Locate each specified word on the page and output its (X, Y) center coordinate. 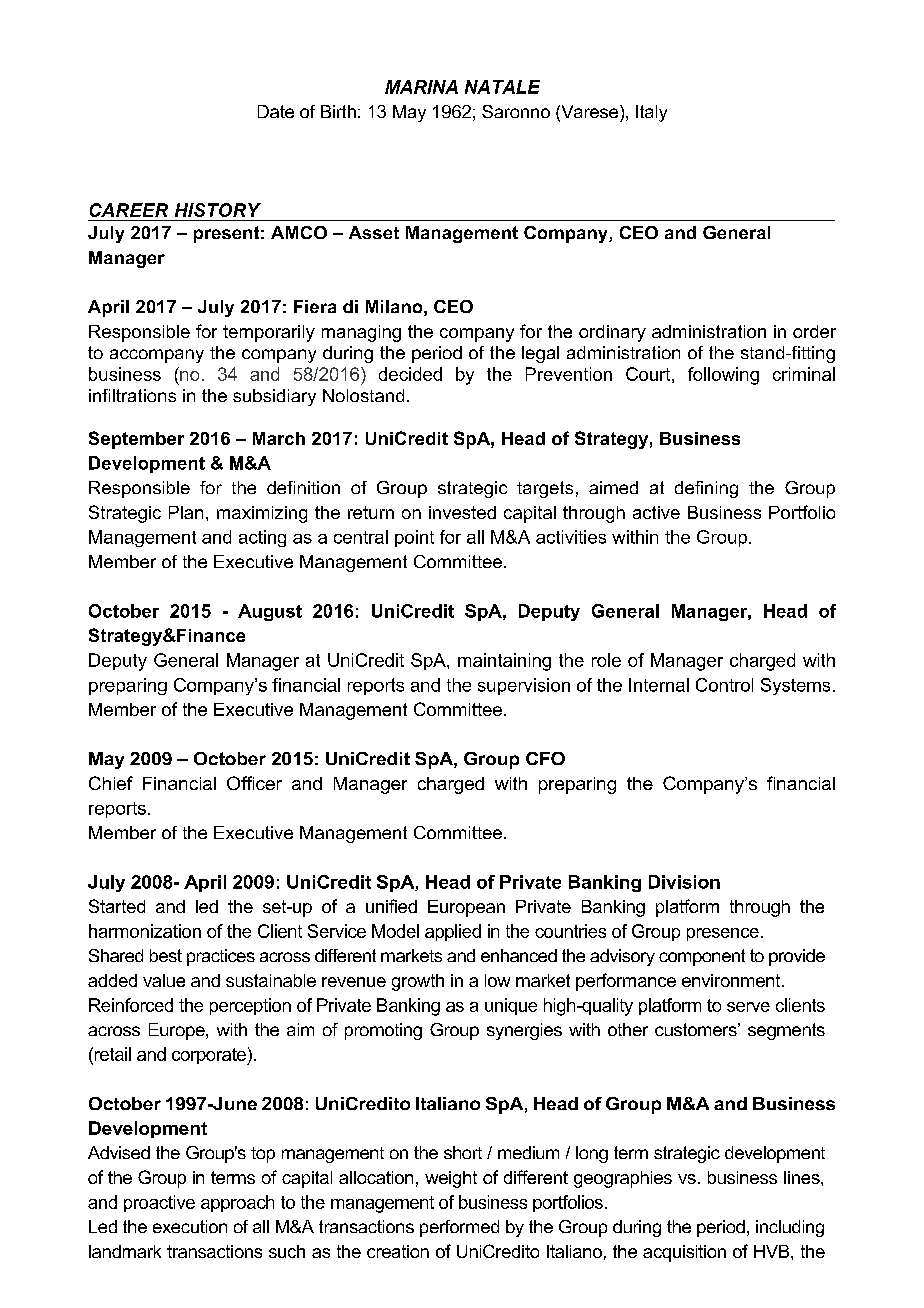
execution (190, 1226)
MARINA (421, 87)
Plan (186, 512)
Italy (651, 113)
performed (459, 1228)
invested (462, 512)
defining (706, 489)
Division (684, 882)
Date (276, 111)
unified (391, 906)
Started (117, 906)
